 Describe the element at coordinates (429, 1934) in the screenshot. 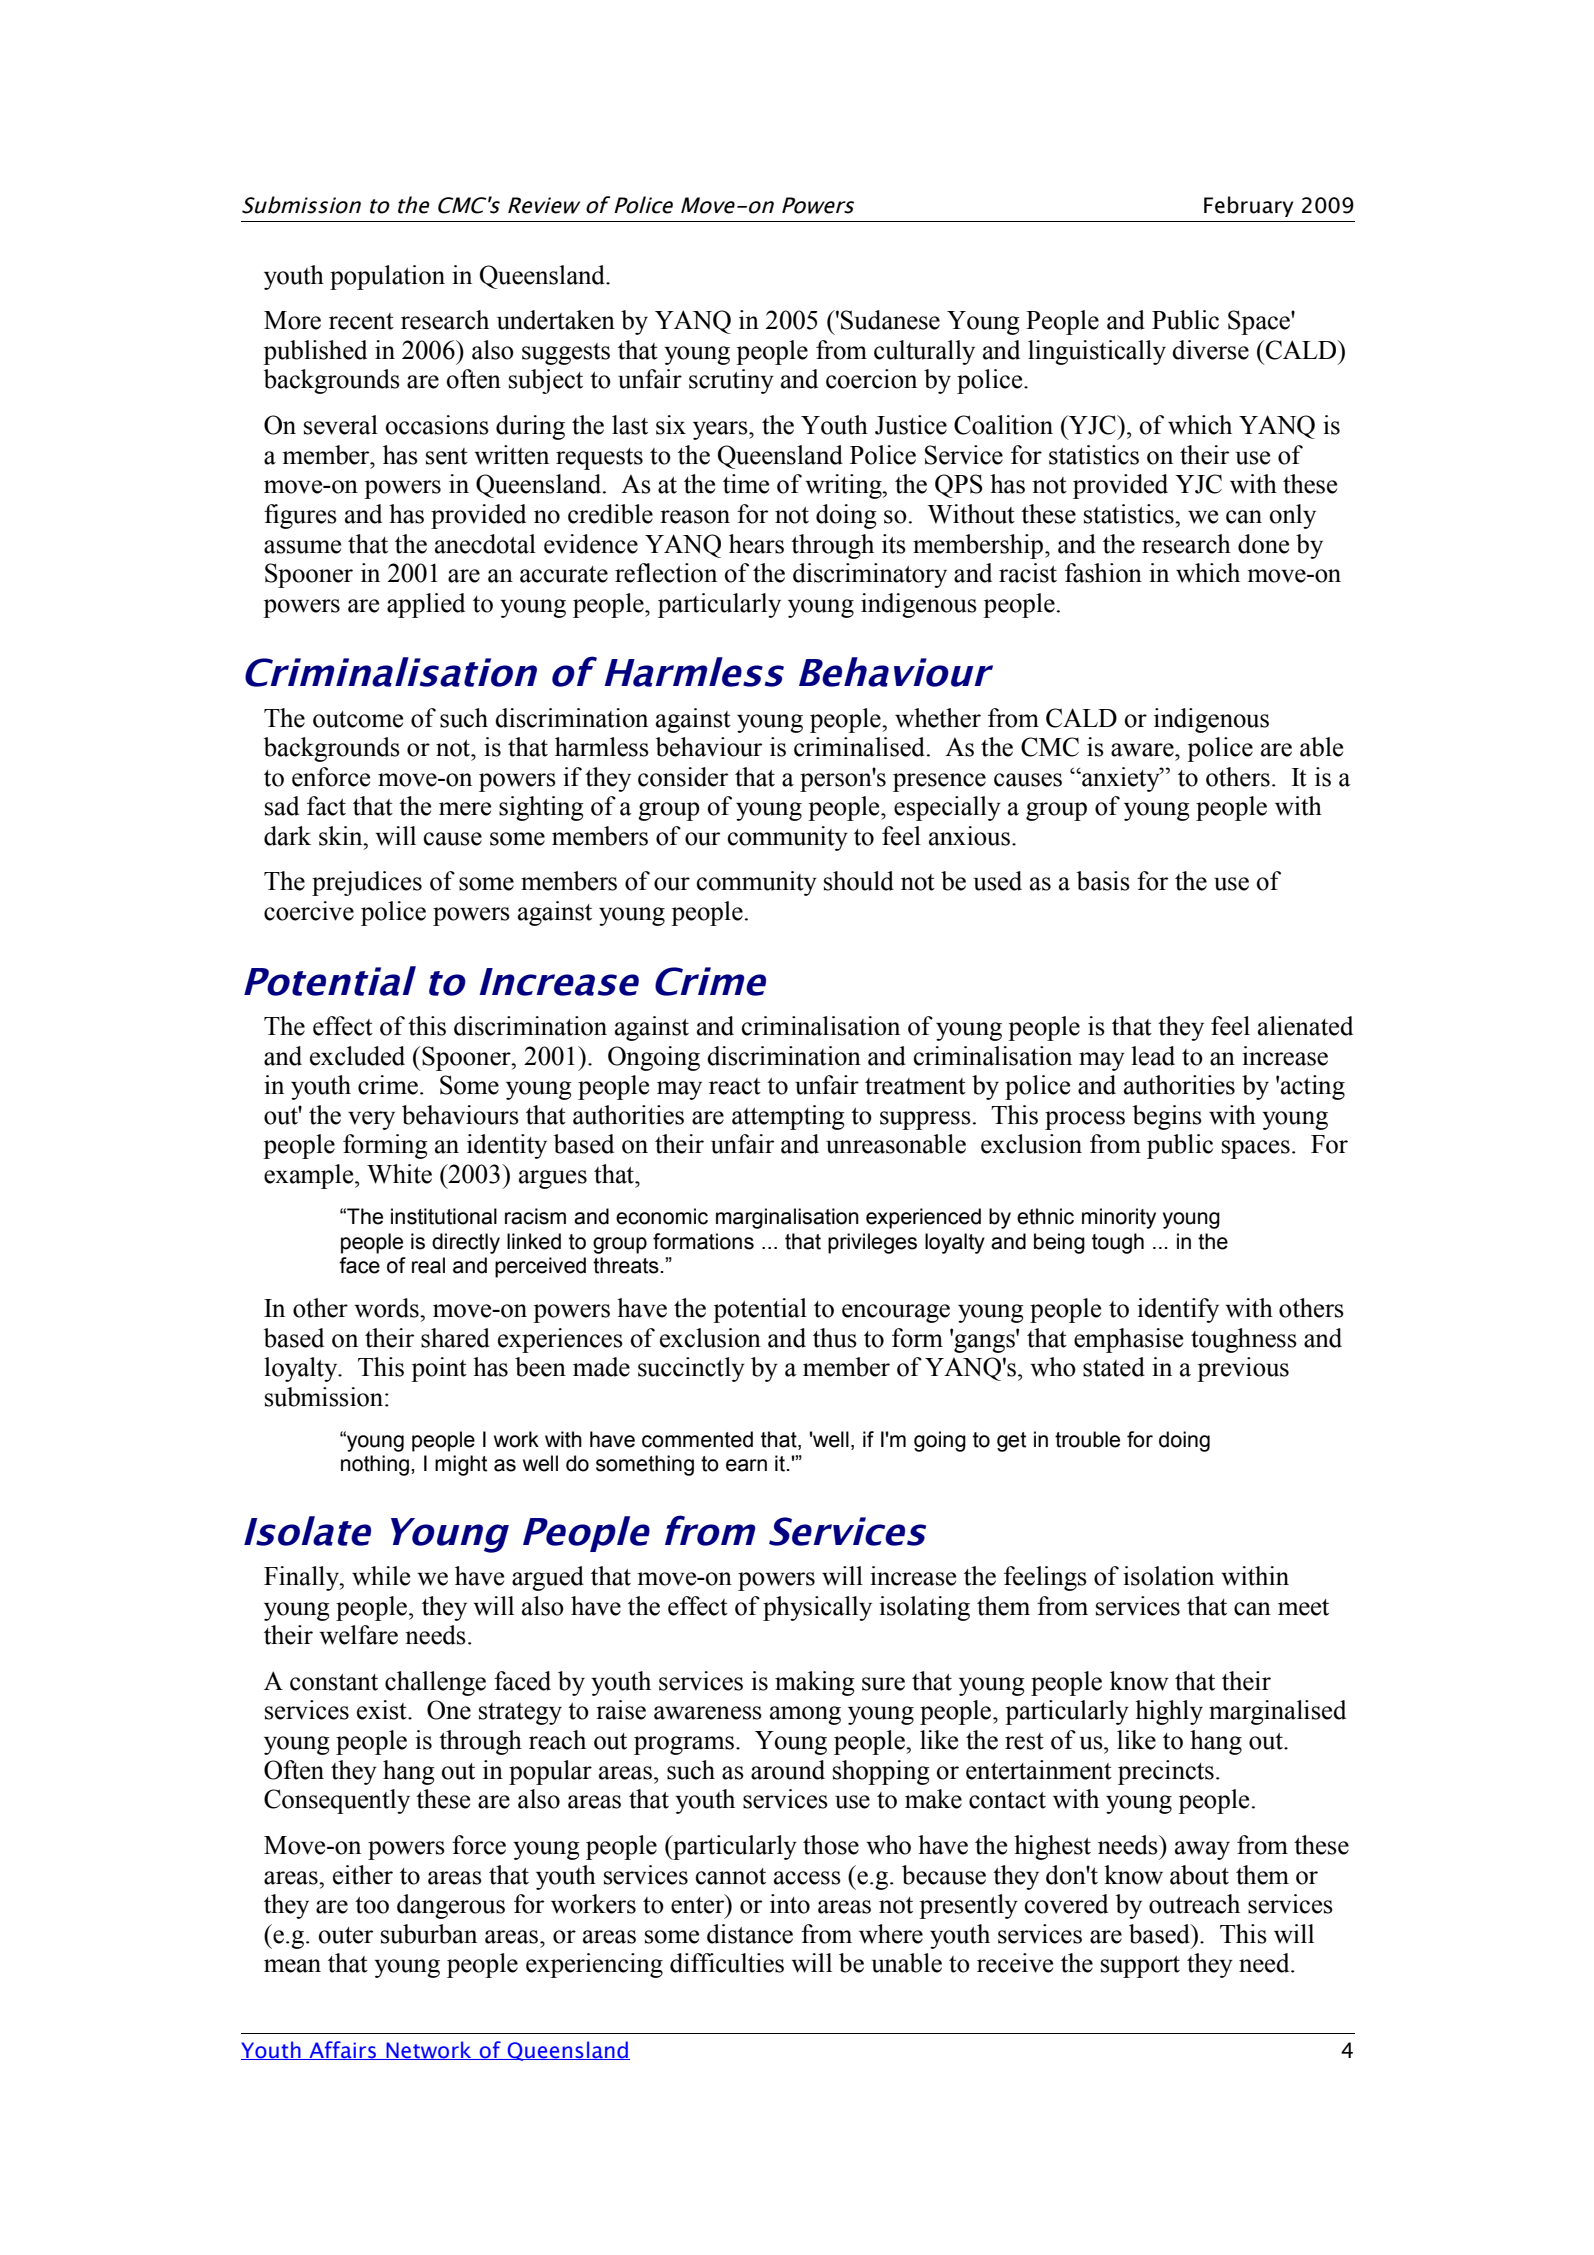

I see `suburban` at that location.
